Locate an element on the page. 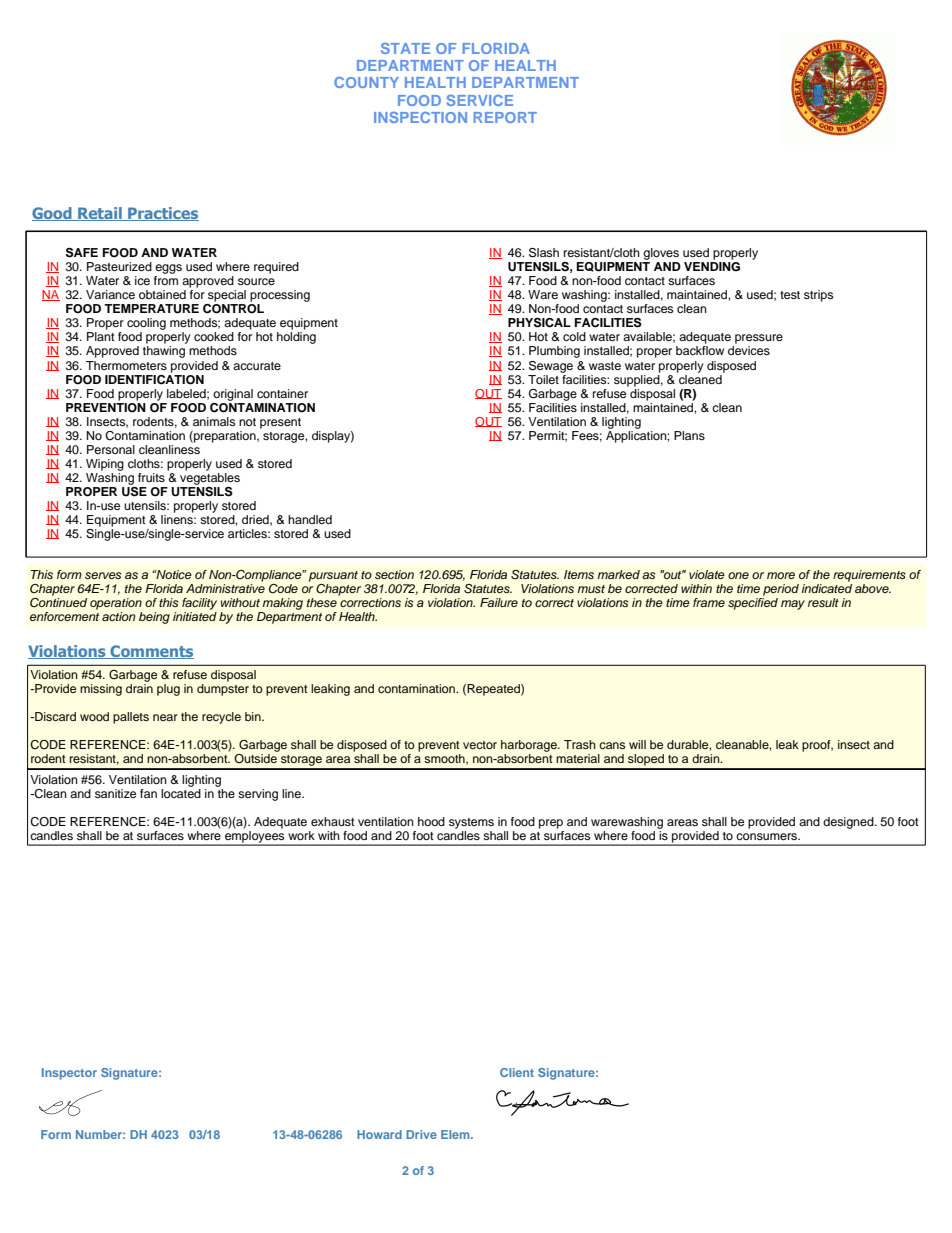 This document has height=1233, width=952. Elem is located at coordinates (456, 1134).
